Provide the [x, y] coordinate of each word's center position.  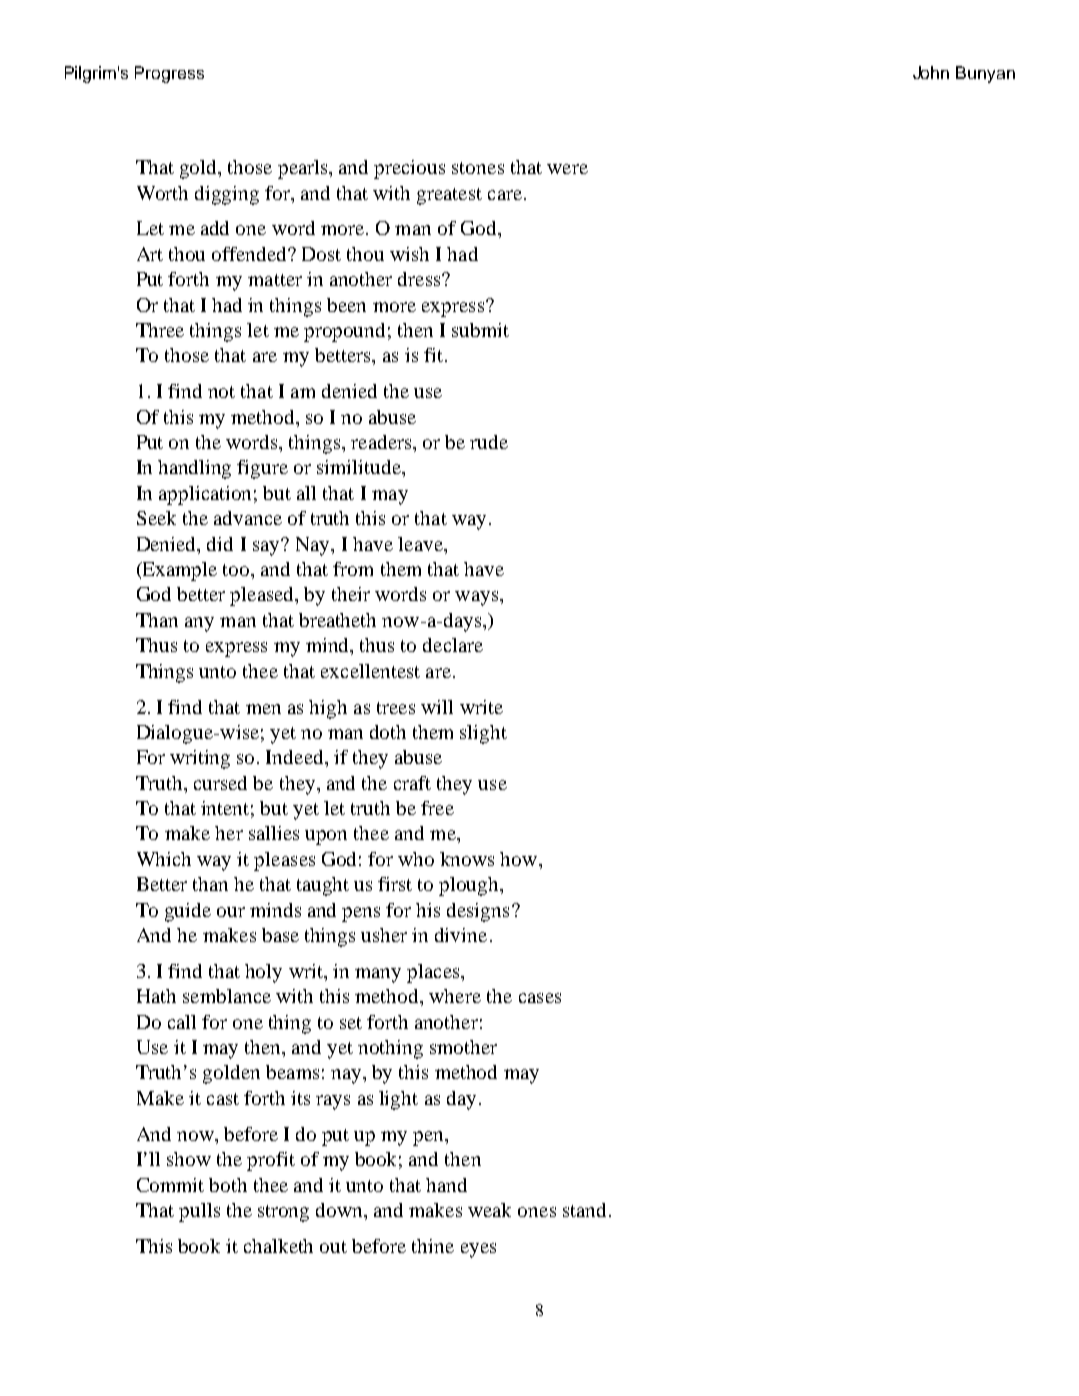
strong [283, 1213]
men [263, 709]
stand [584, 1210]
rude [489, 442]
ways [476, 598]
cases [540, 998]
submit [480, 330]
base [280, 935]
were [567, 169]
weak [489, 1210]
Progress [169, 74]
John [931, 72]
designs [478, 912]
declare [453, 645]
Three [160, 330]
